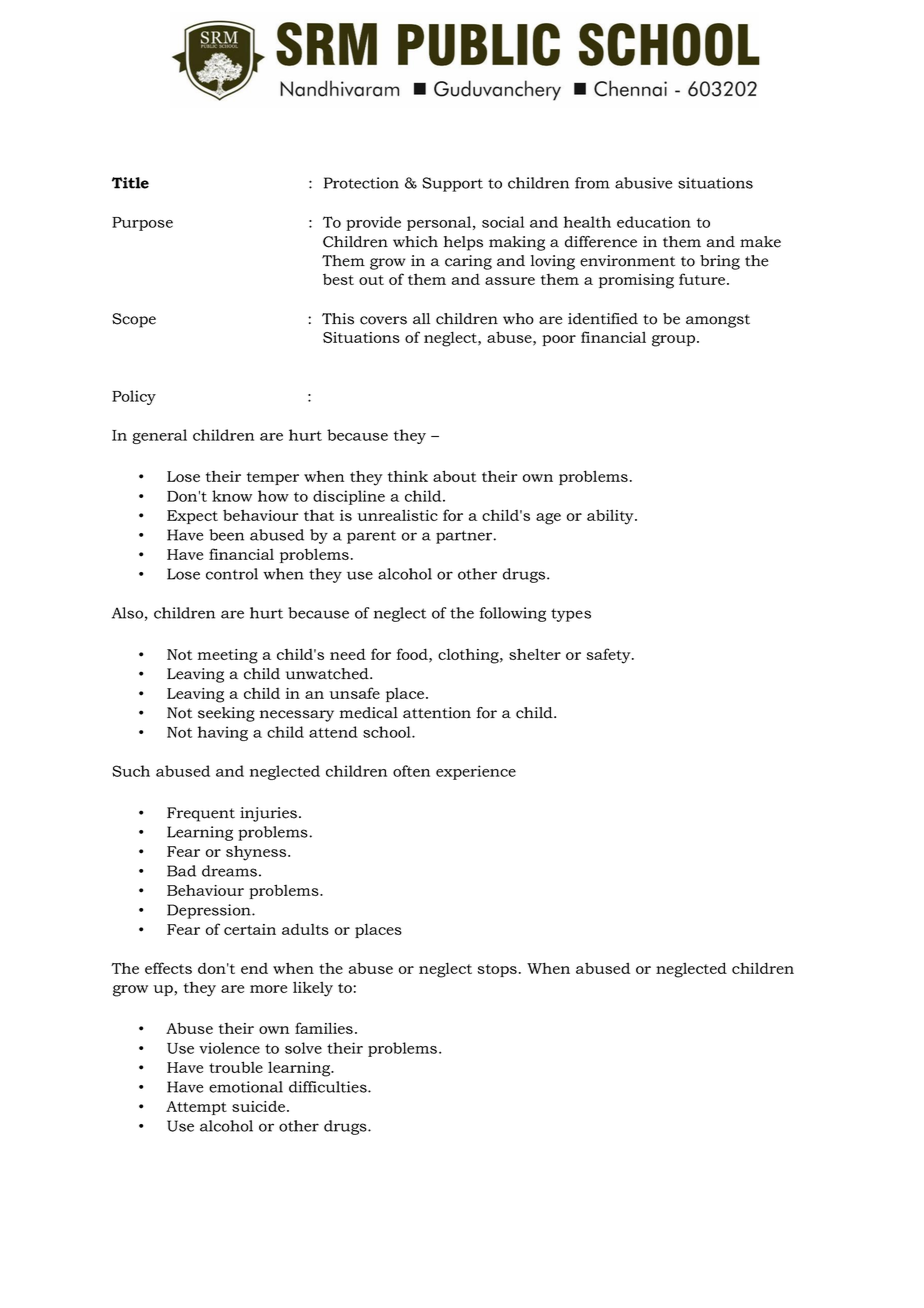 The height and width of the screenshot is (1308, 924). What do you see at coordinates (159, 436) in the screenshot?
I see `general` at bounding box center [159, 436].
